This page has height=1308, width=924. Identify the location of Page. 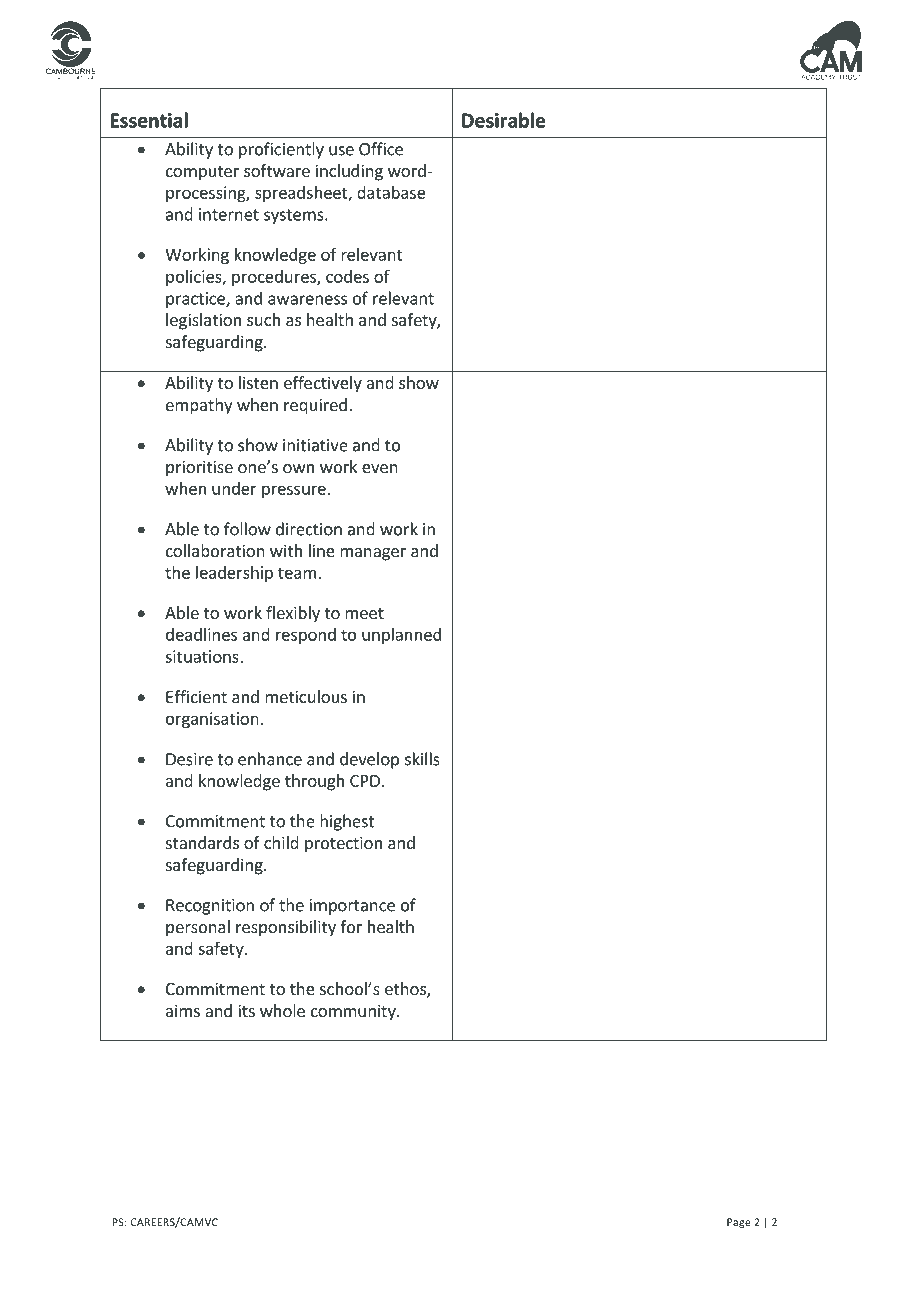
(739, 1223).
